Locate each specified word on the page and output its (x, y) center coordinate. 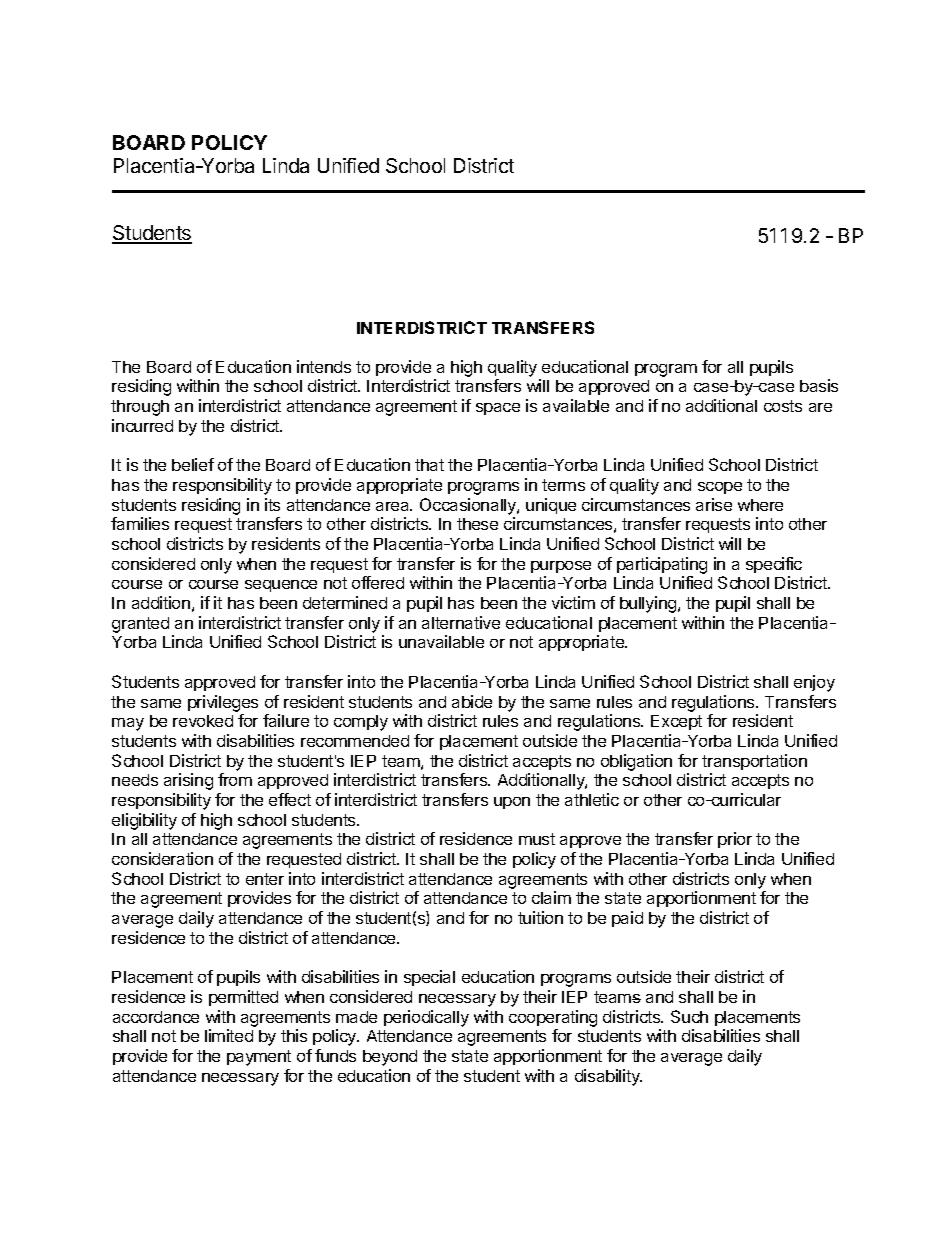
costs (783, 406)
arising (188, 781)
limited (229, 1035)
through (140, 408)
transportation (754, 762)
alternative (461, 622)
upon (512, 803)
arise (714, 504)
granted (140, 625)
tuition (540, 917)
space (498, 409)
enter (265, 879)
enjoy (814, 683)
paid (627, 919)
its (272, 504)
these (477, 524)
